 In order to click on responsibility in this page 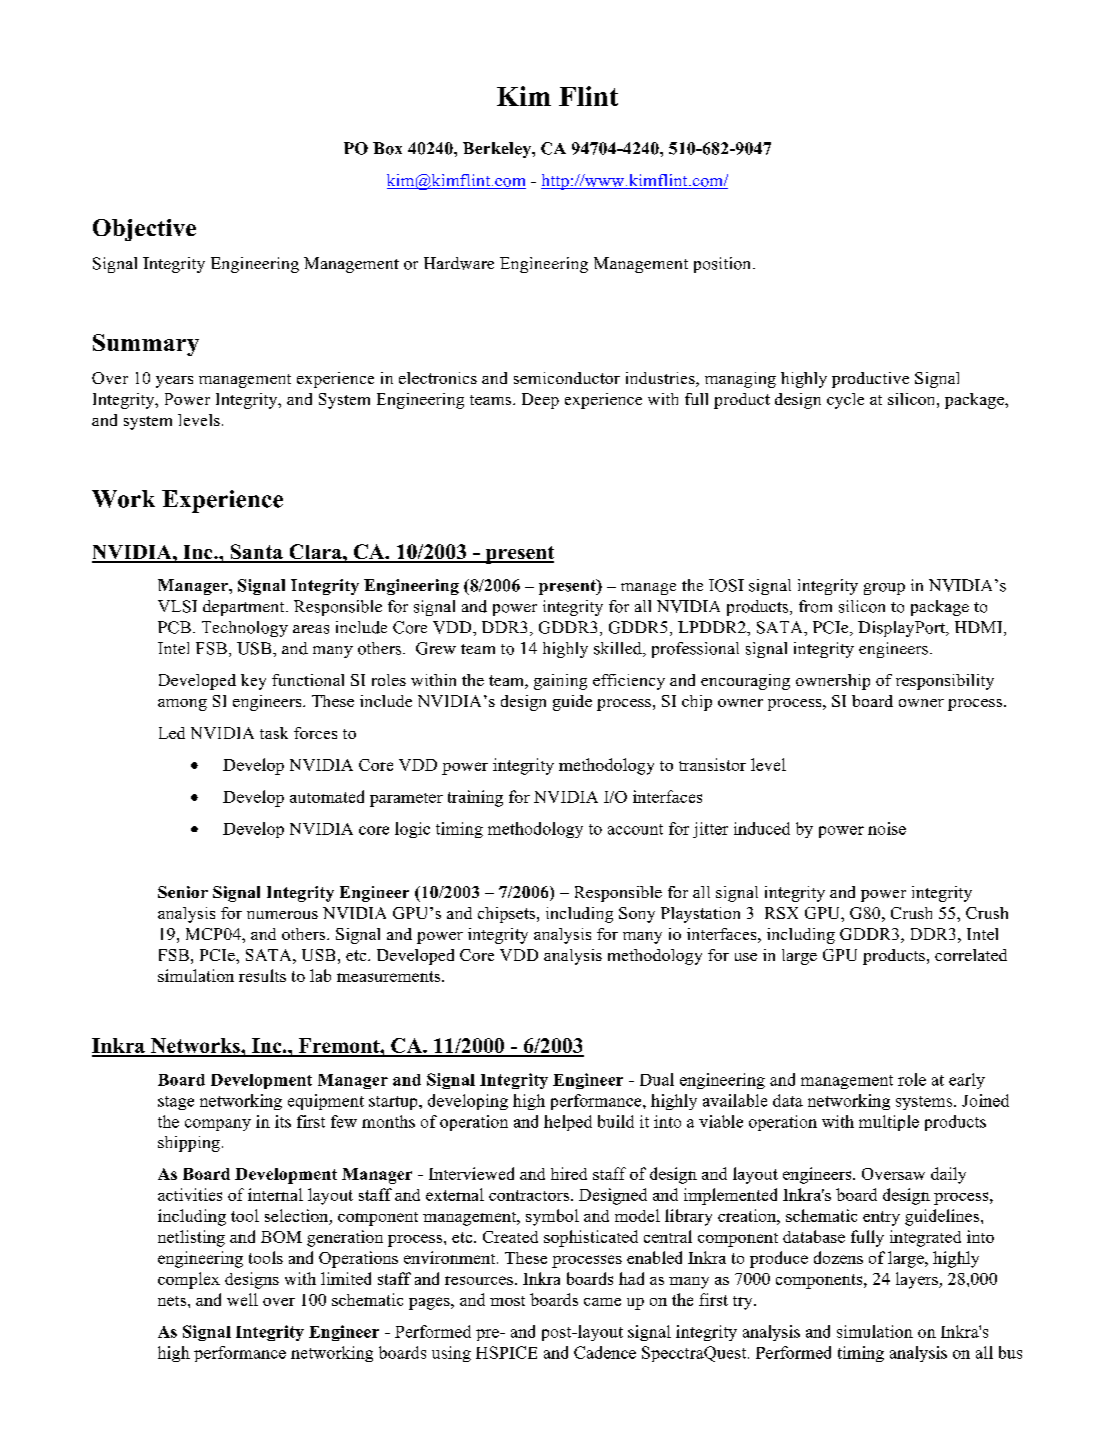, I will do `click(945, 682)`.
